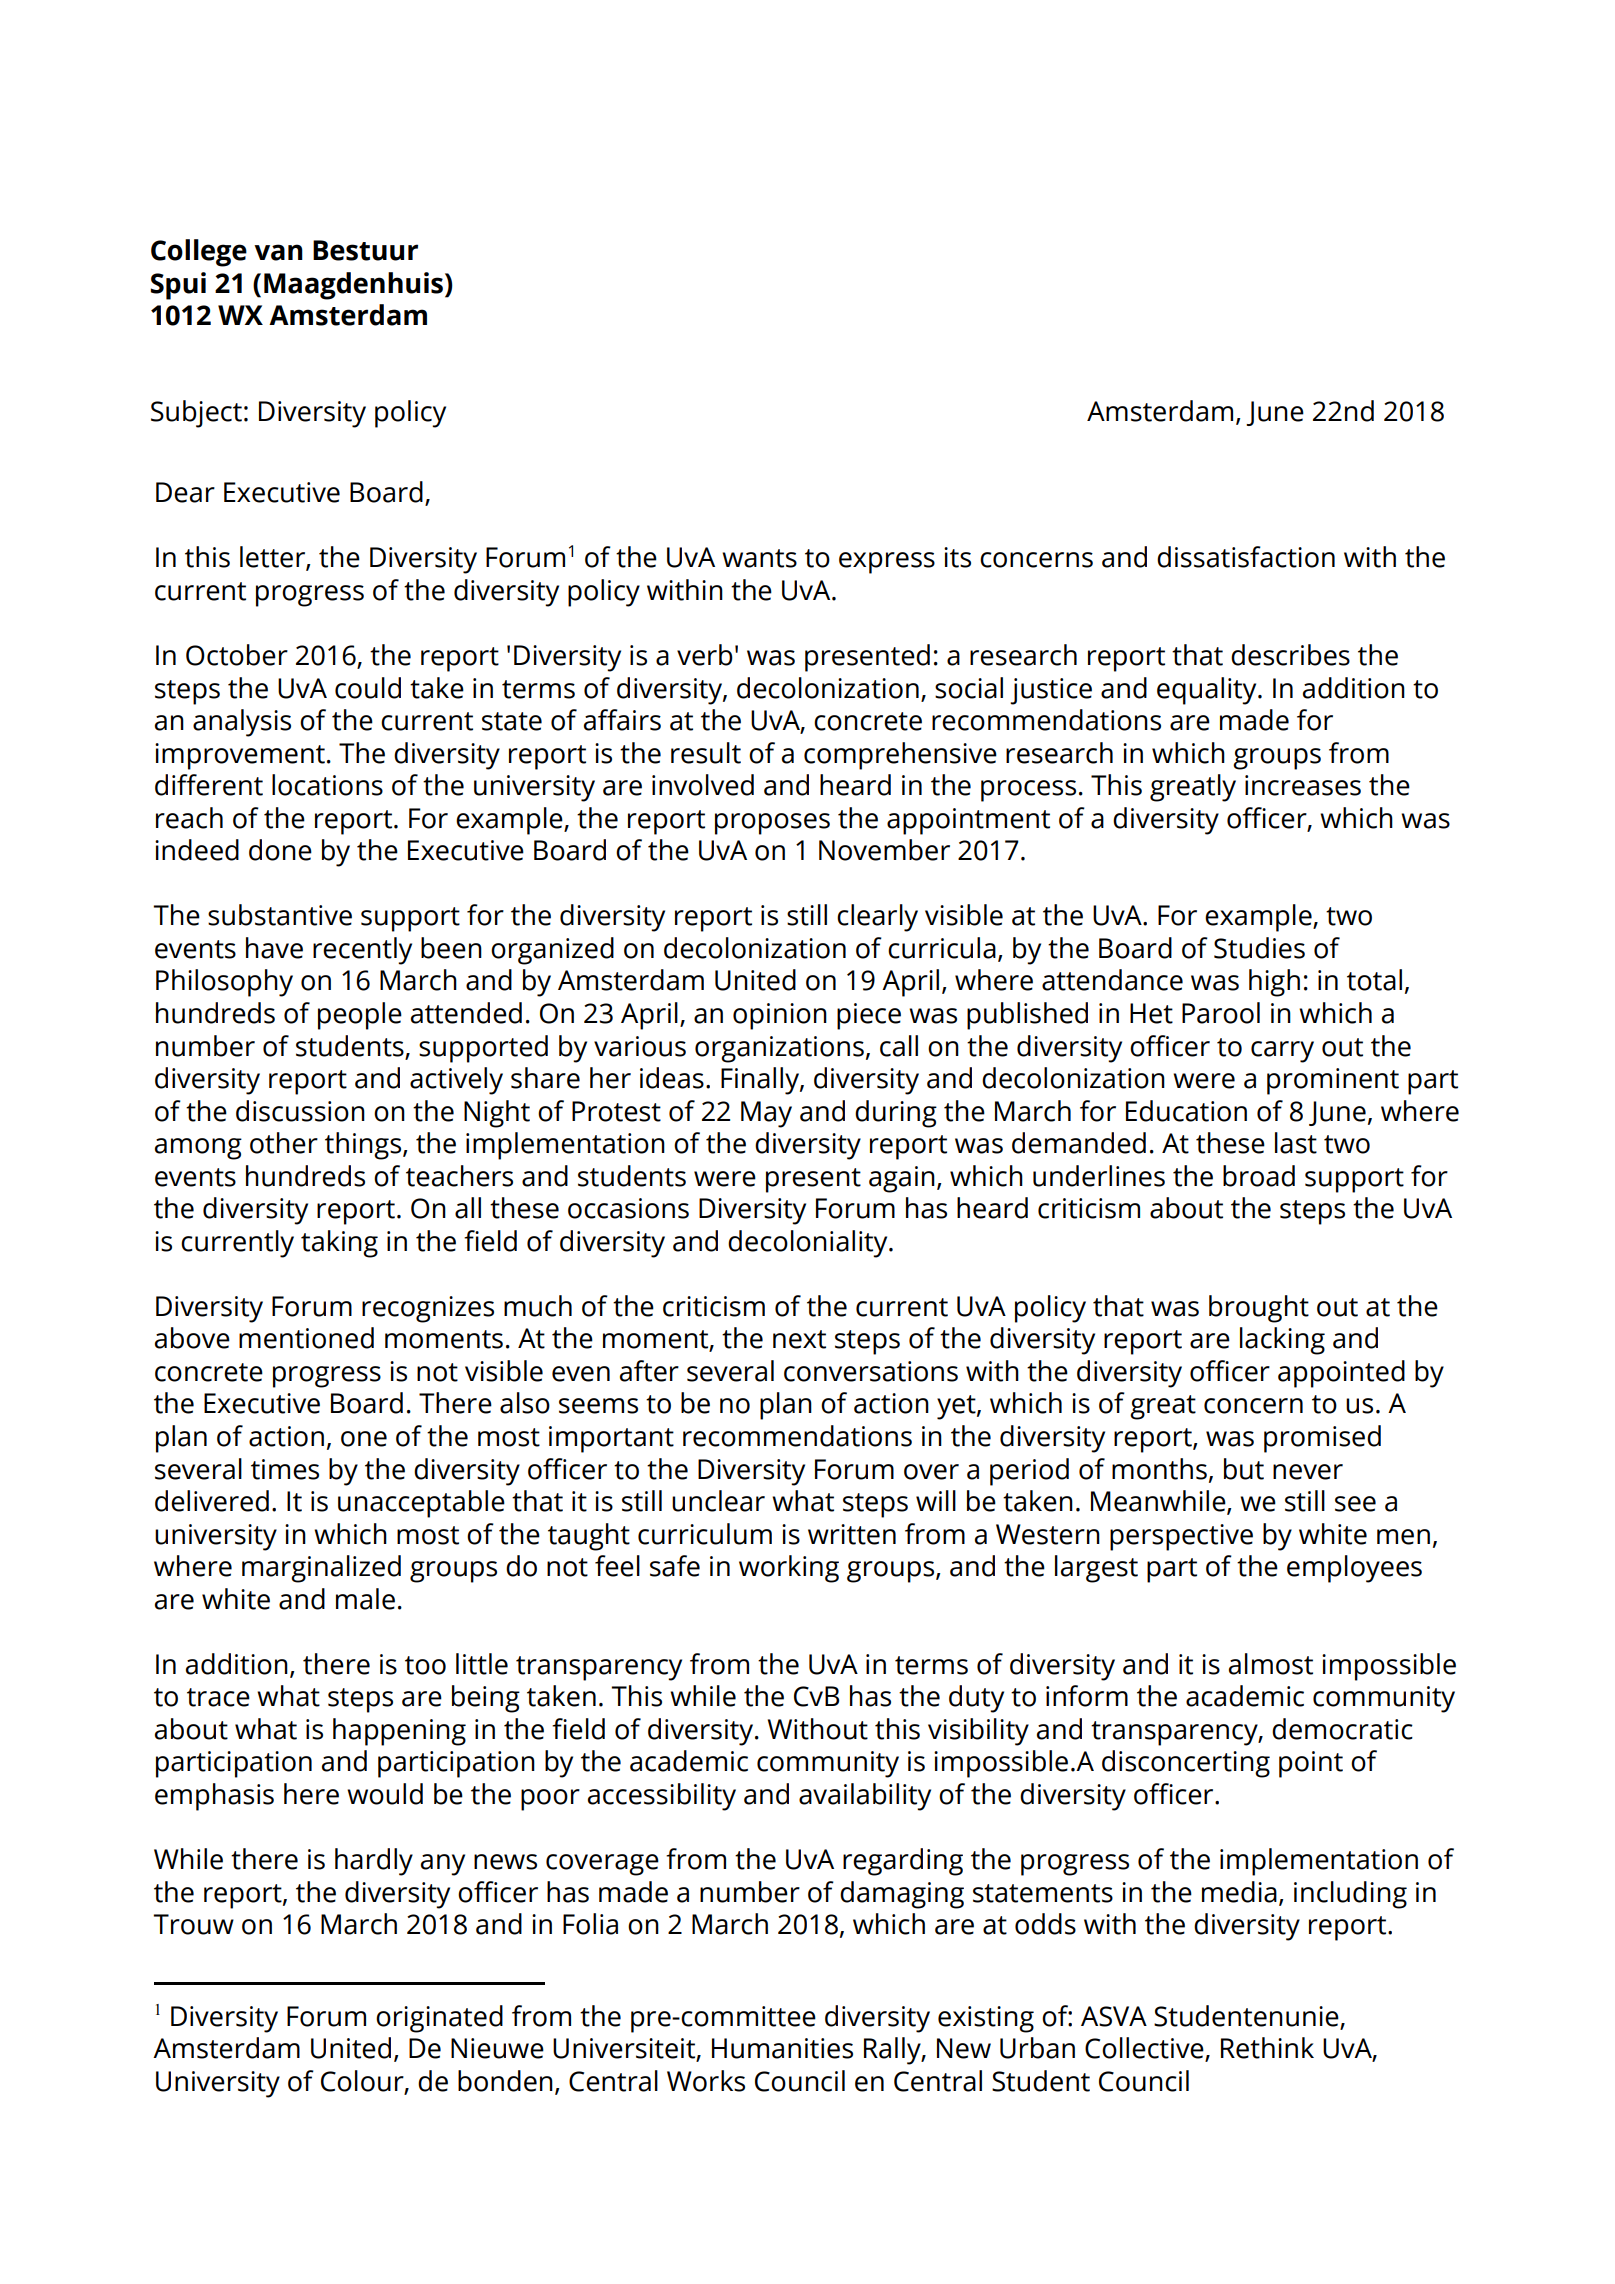  What do you see at coordinates (782, 2048) in the screenshot?
I see `Humanities` at bounding box center [782, 2048].
